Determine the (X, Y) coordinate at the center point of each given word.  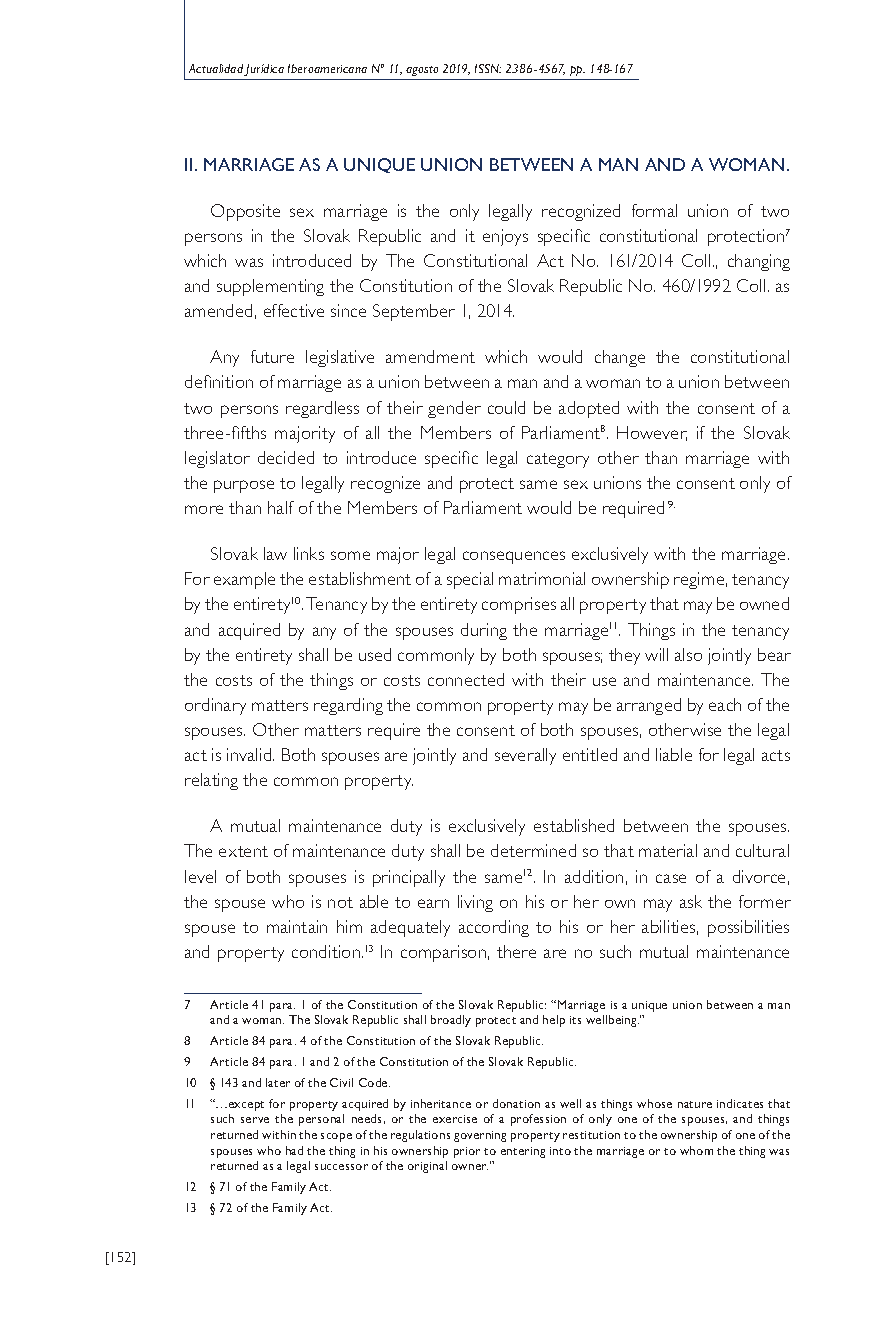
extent (243, 851)
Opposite (245, 212)
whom (696, 1150)
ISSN (488, 68)
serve (255, 1120)
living (475, 903)
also (688, 654)
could (506, 407)
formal (654, 210)
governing (480, 1136)
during (484, 631)
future (272, 356)
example (244, 580)
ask (691, 901)
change (620, 358)
